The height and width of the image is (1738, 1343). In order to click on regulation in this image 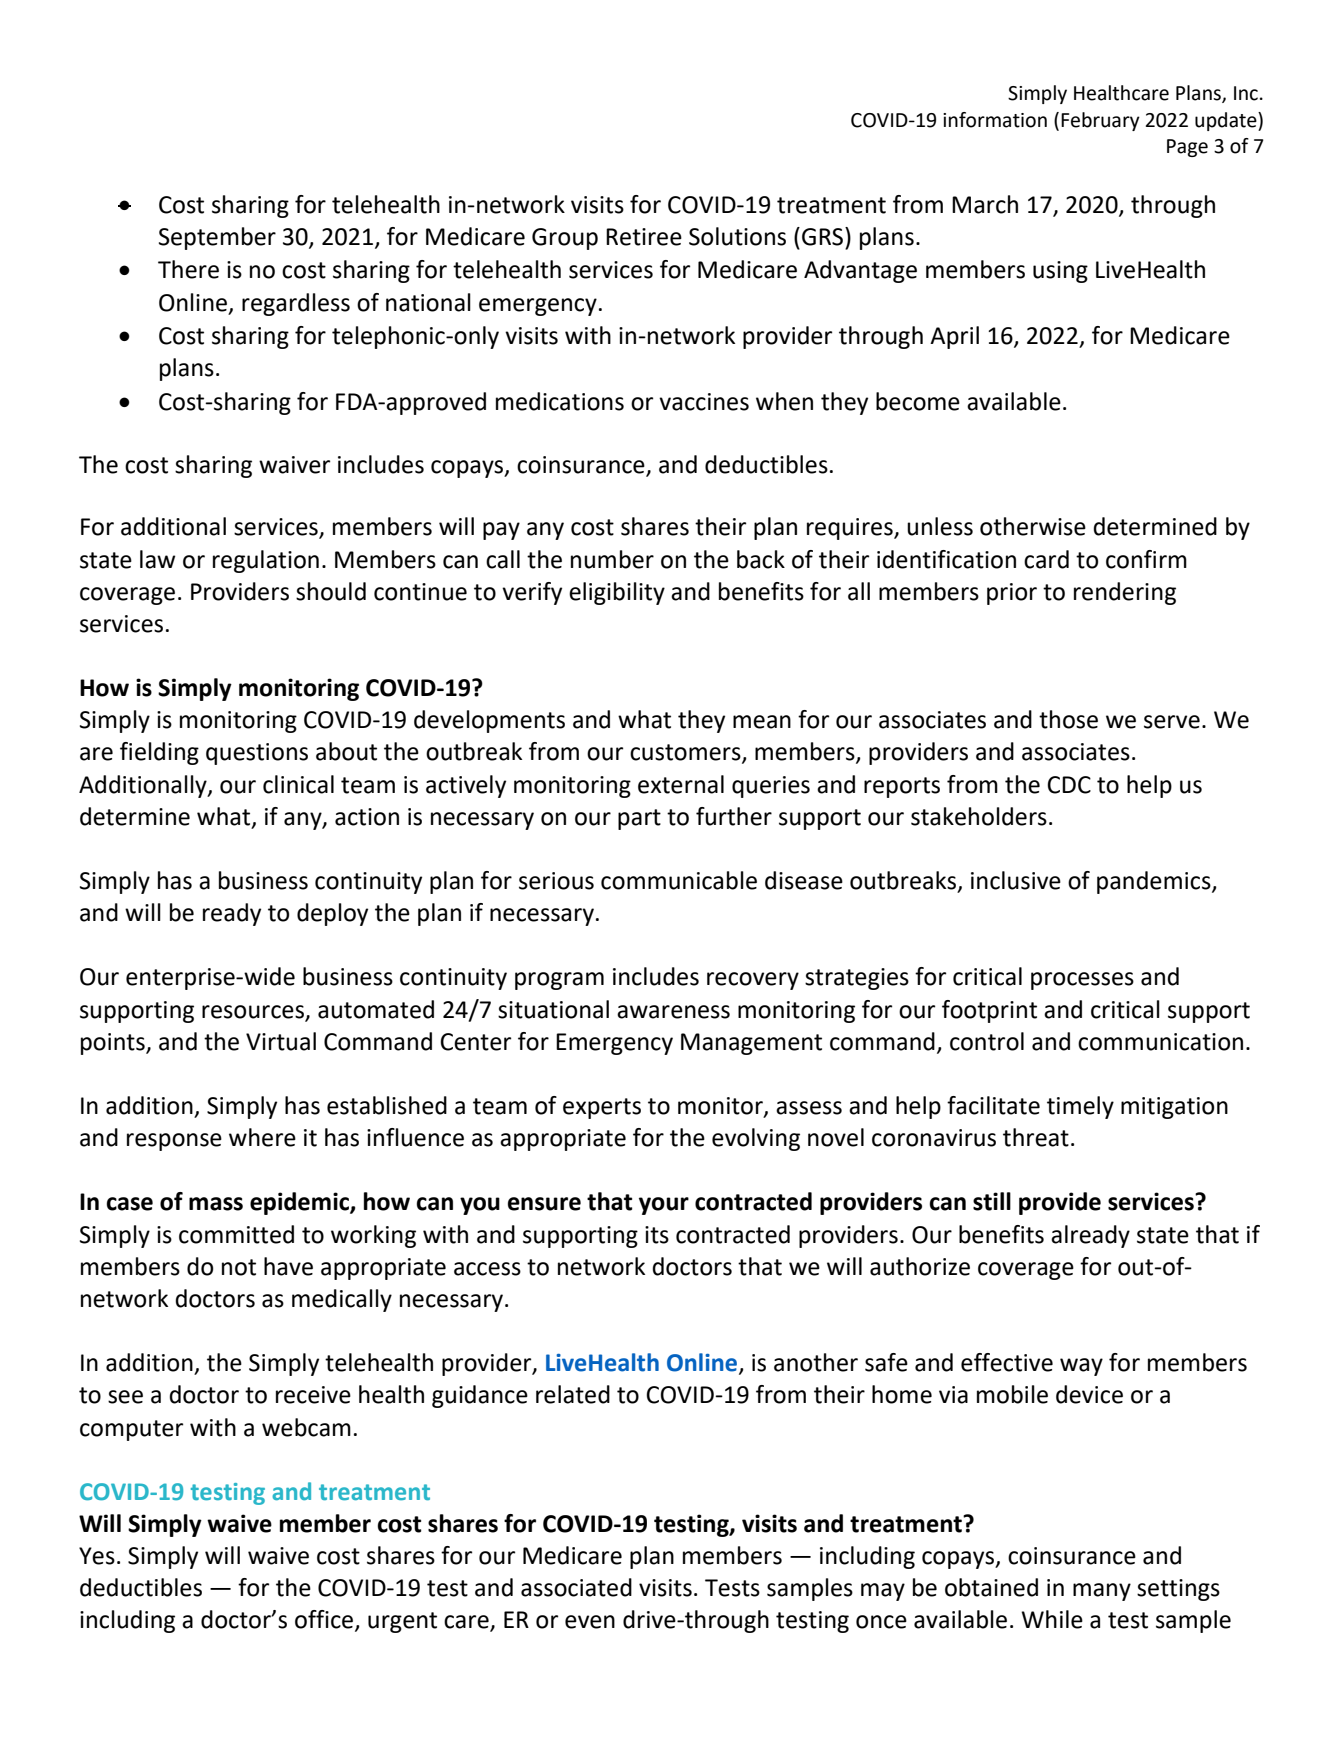, I will do `click(266, 561)`.
